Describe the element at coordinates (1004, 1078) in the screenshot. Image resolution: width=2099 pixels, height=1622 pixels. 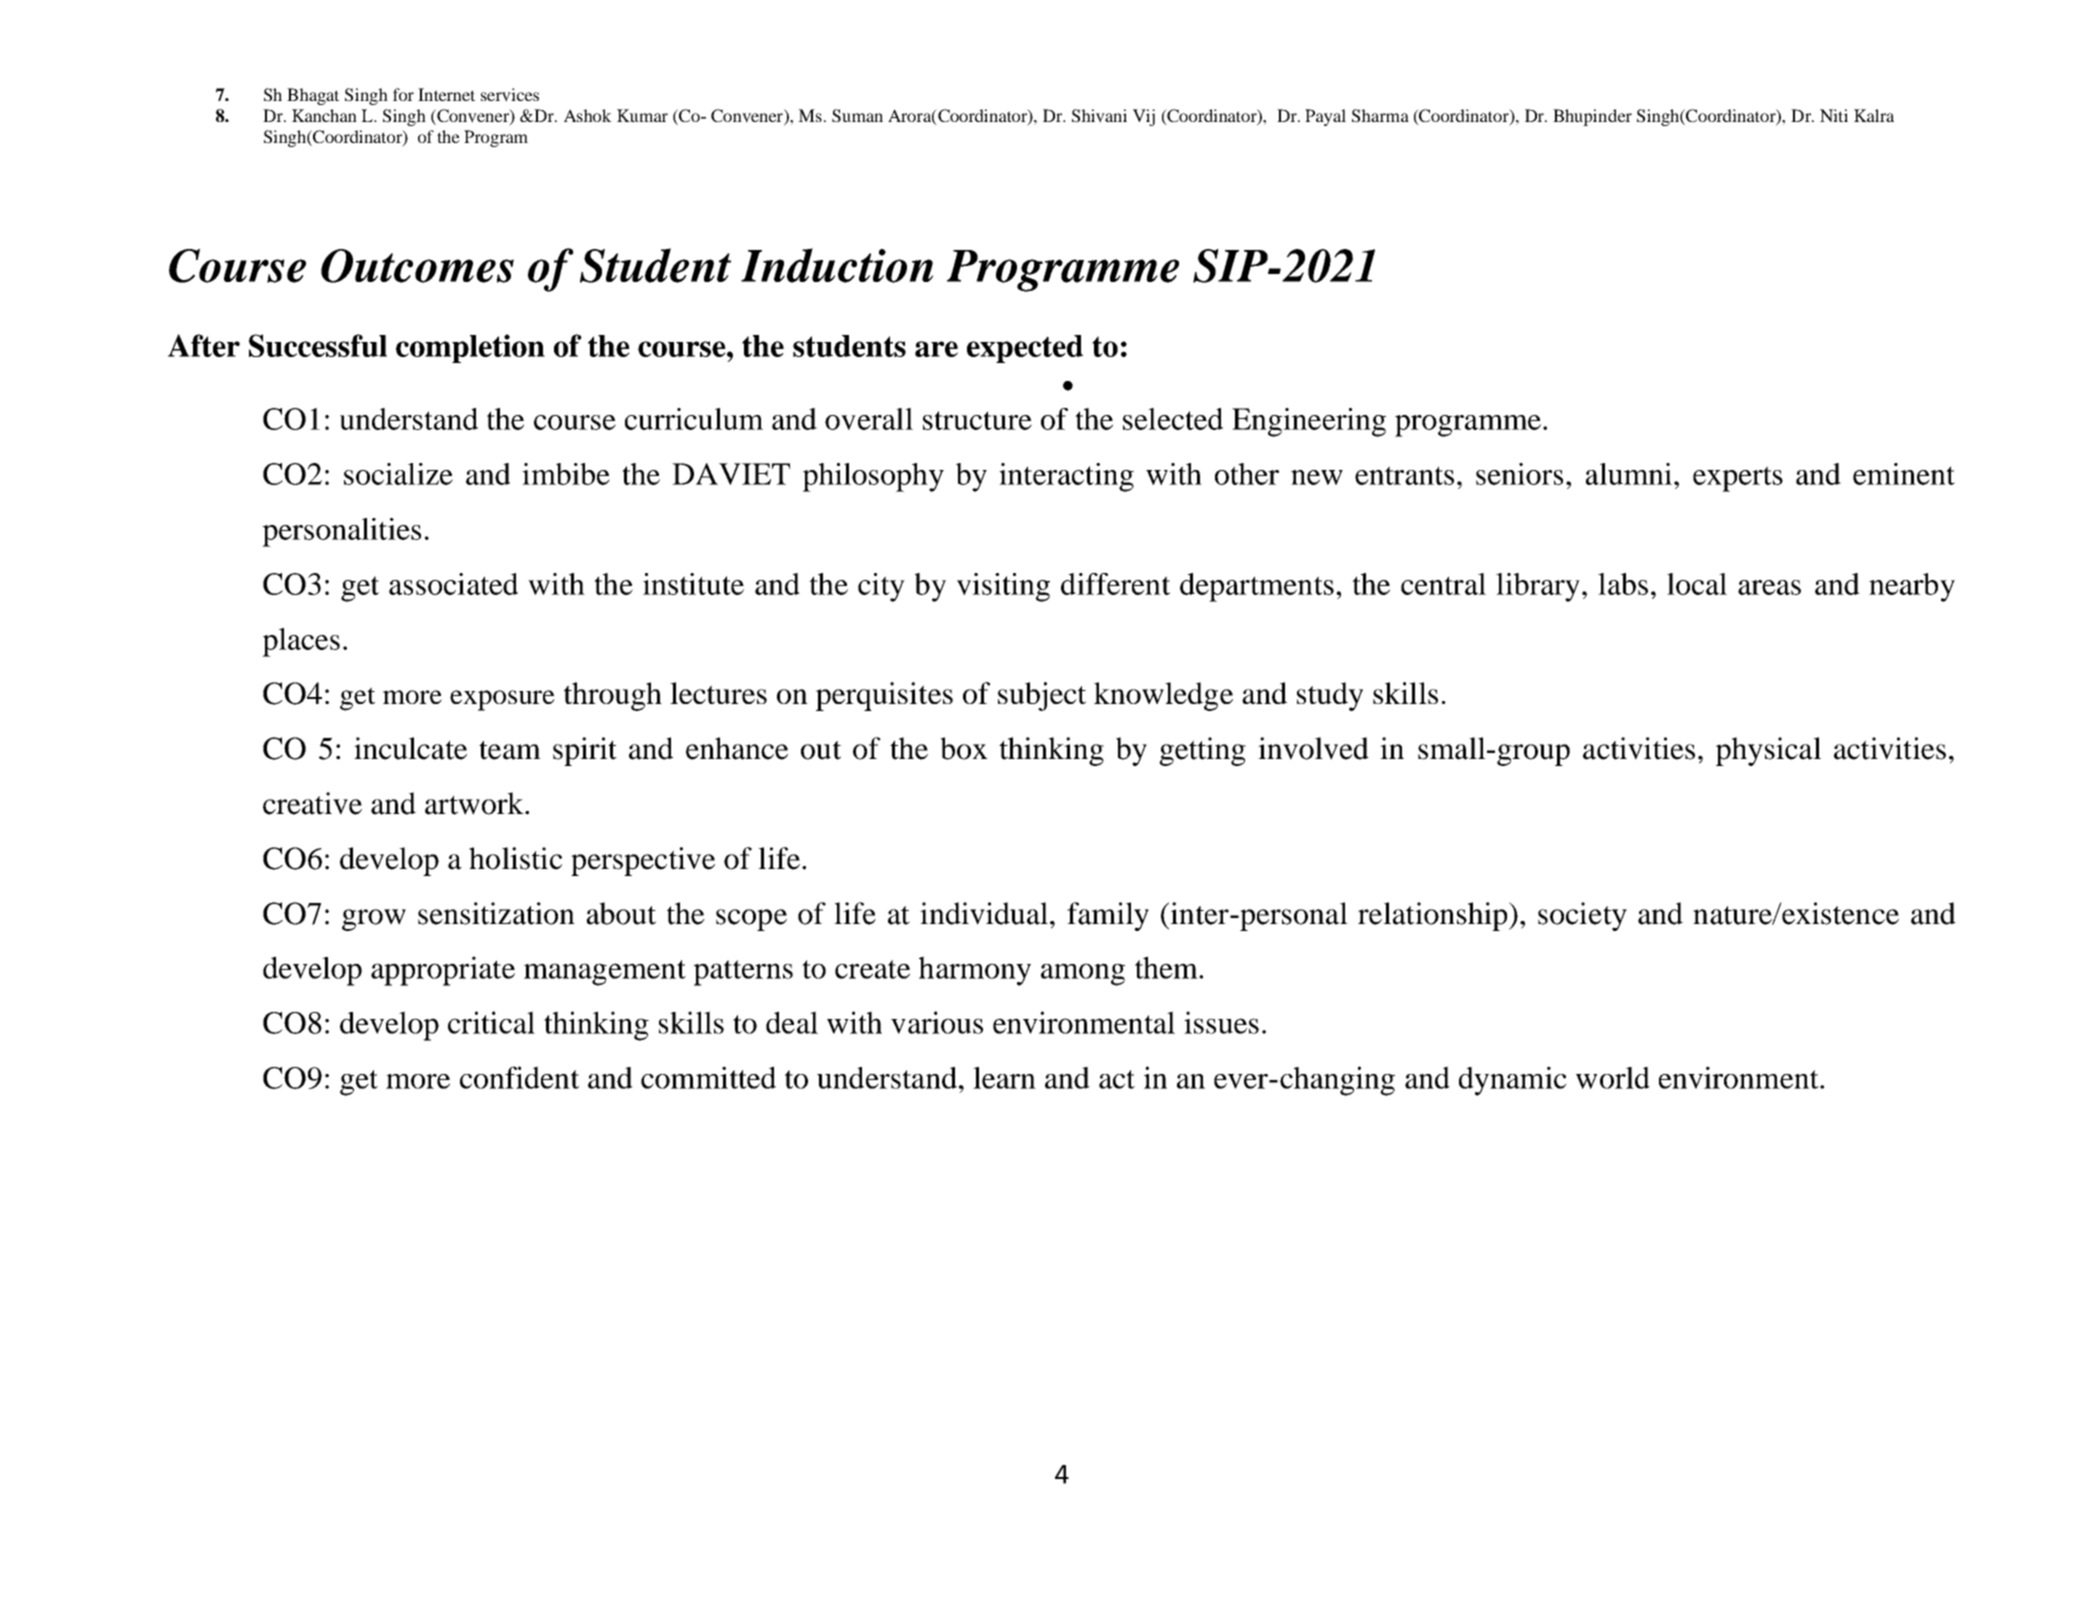
I see `learn` at that location.
